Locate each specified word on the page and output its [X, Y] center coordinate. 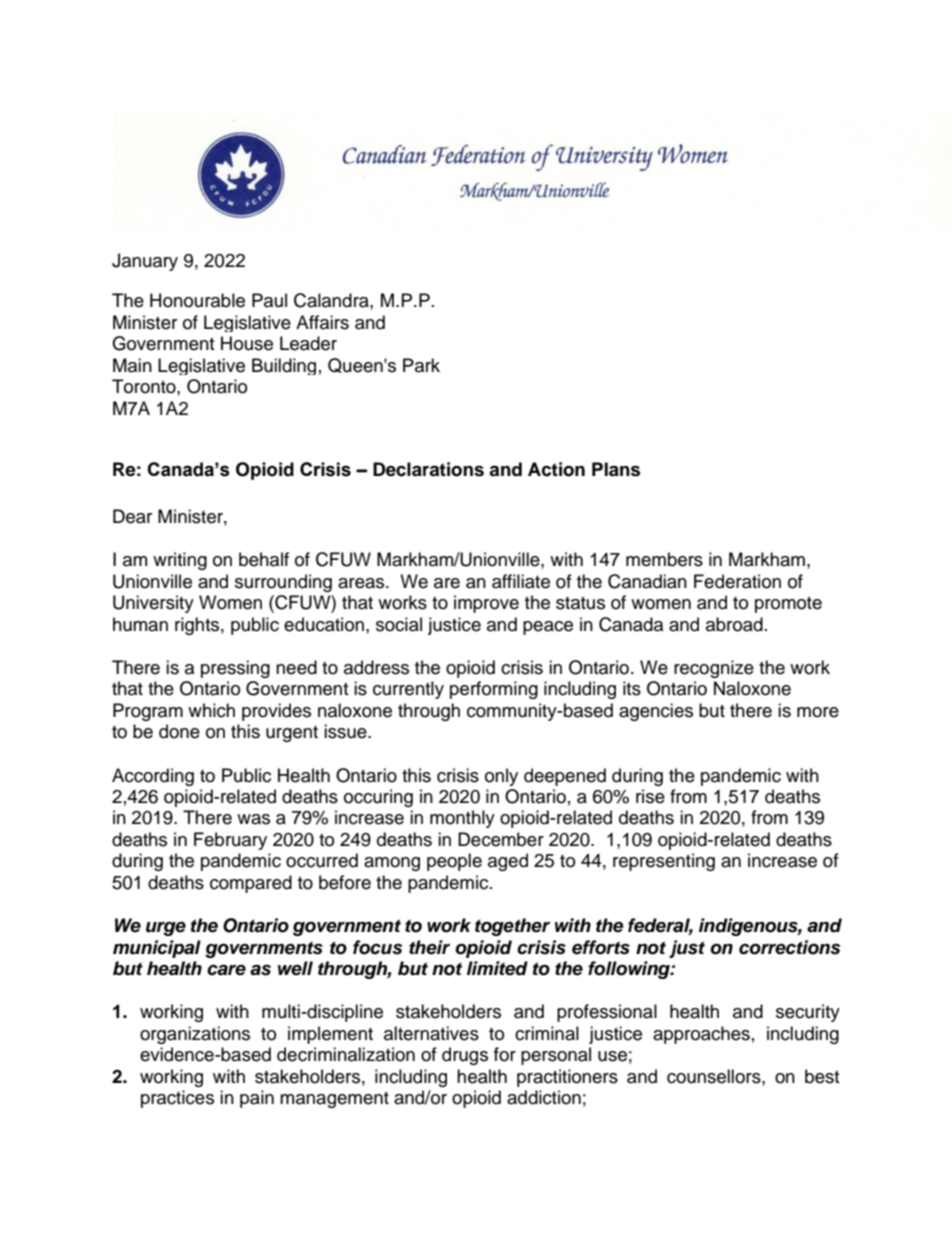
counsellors [715, 1076]
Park [421, 365]
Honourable [197, 300]
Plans [616, 469]
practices [177, 1099]
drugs [465, 1056]
